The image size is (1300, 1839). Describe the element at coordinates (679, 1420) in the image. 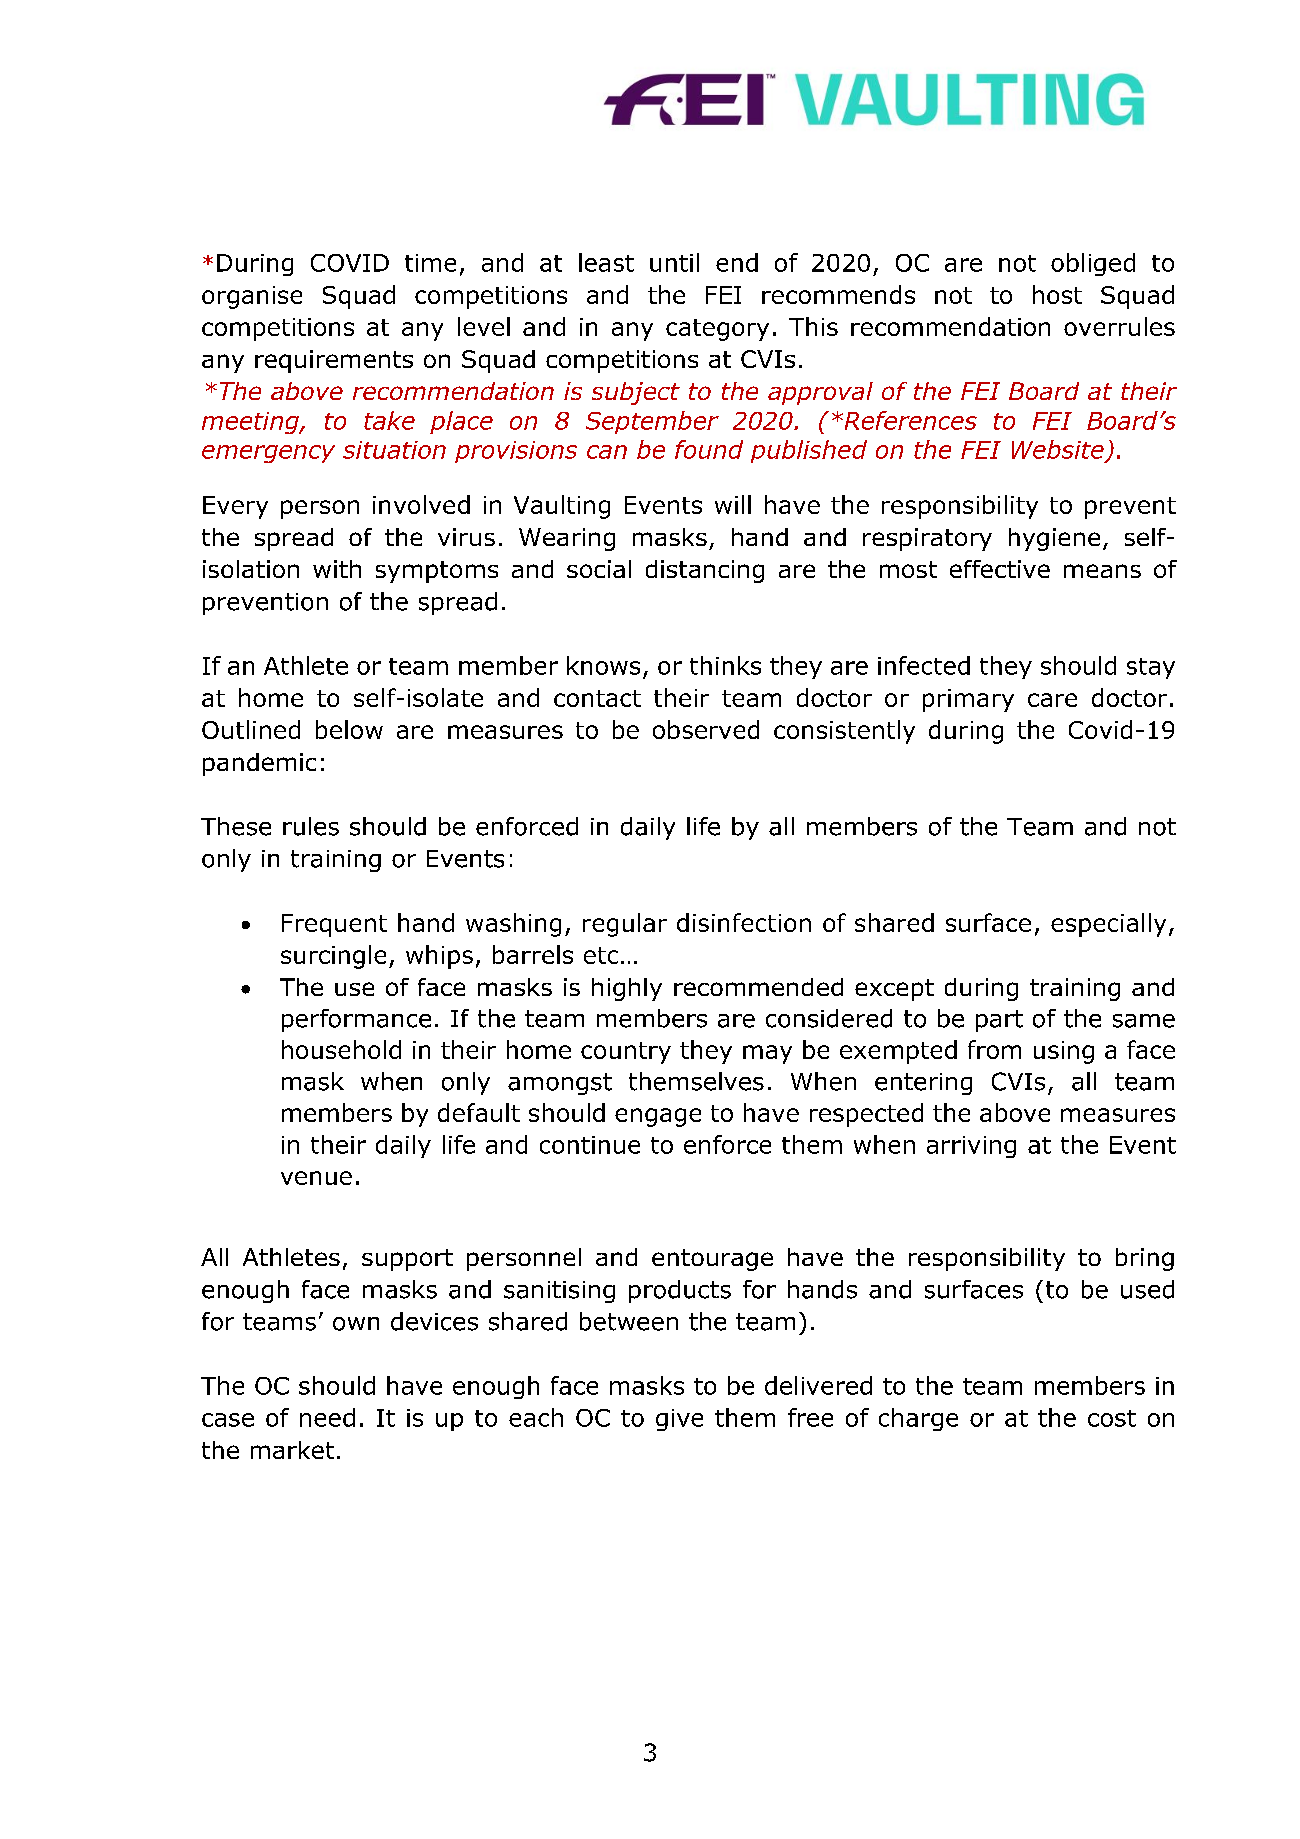

I see `give` at that location.
